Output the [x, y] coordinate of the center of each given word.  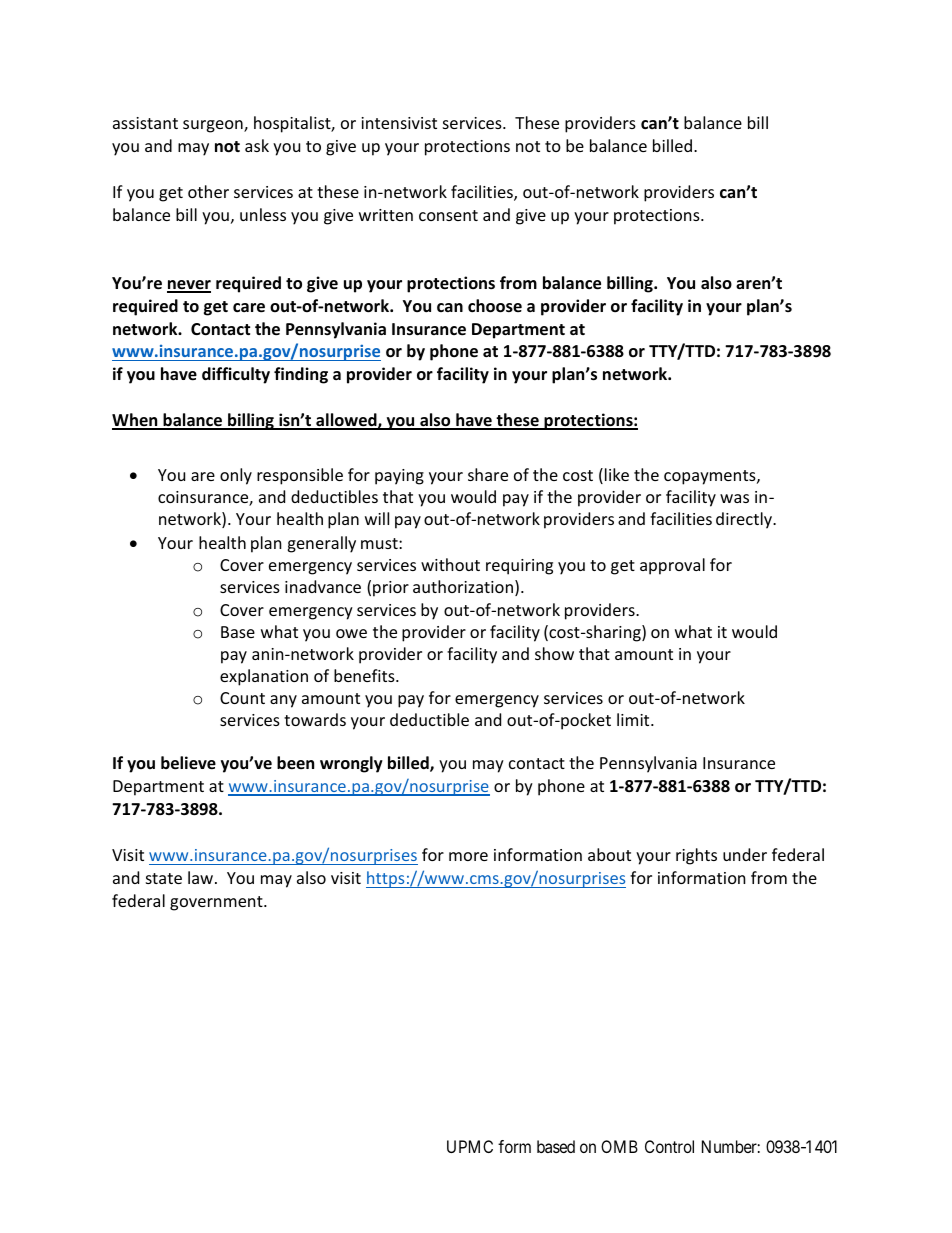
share [488, 474]
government [217, 903]
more [468, 856]
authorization [463, 586]
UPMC [470, 1146]
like [617, 474]
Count [242, 698]
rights [696, 856]
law [202, 877]
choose [495, 306]
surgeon [214, 126]
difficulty [236, 375]
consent [448, 215]
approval [672, 566]
